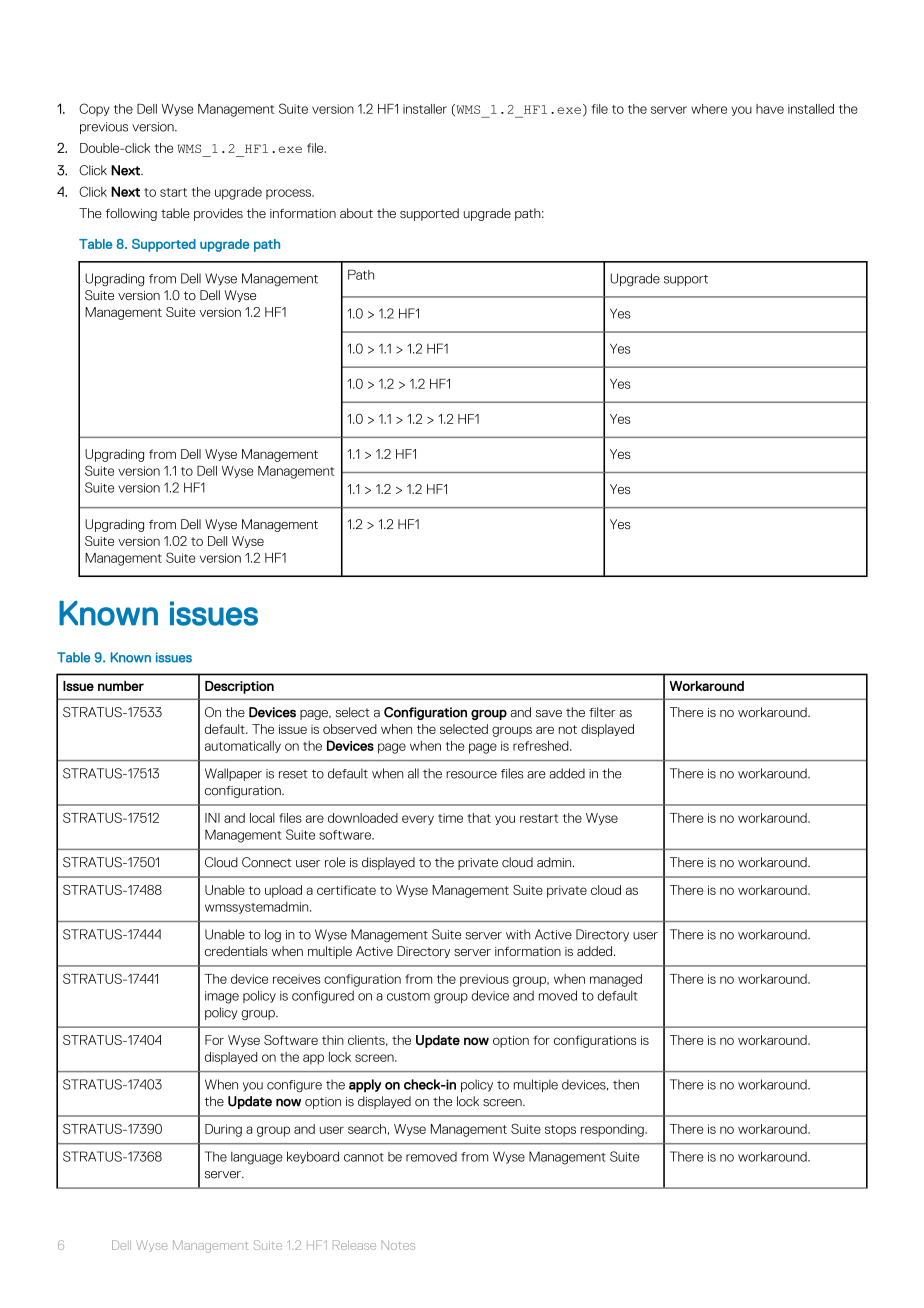 The height and width of the image is (1308, 924). What do you see at coordinates (770, 109) in the image?
I see `have` at bounding box center [770, 109].
